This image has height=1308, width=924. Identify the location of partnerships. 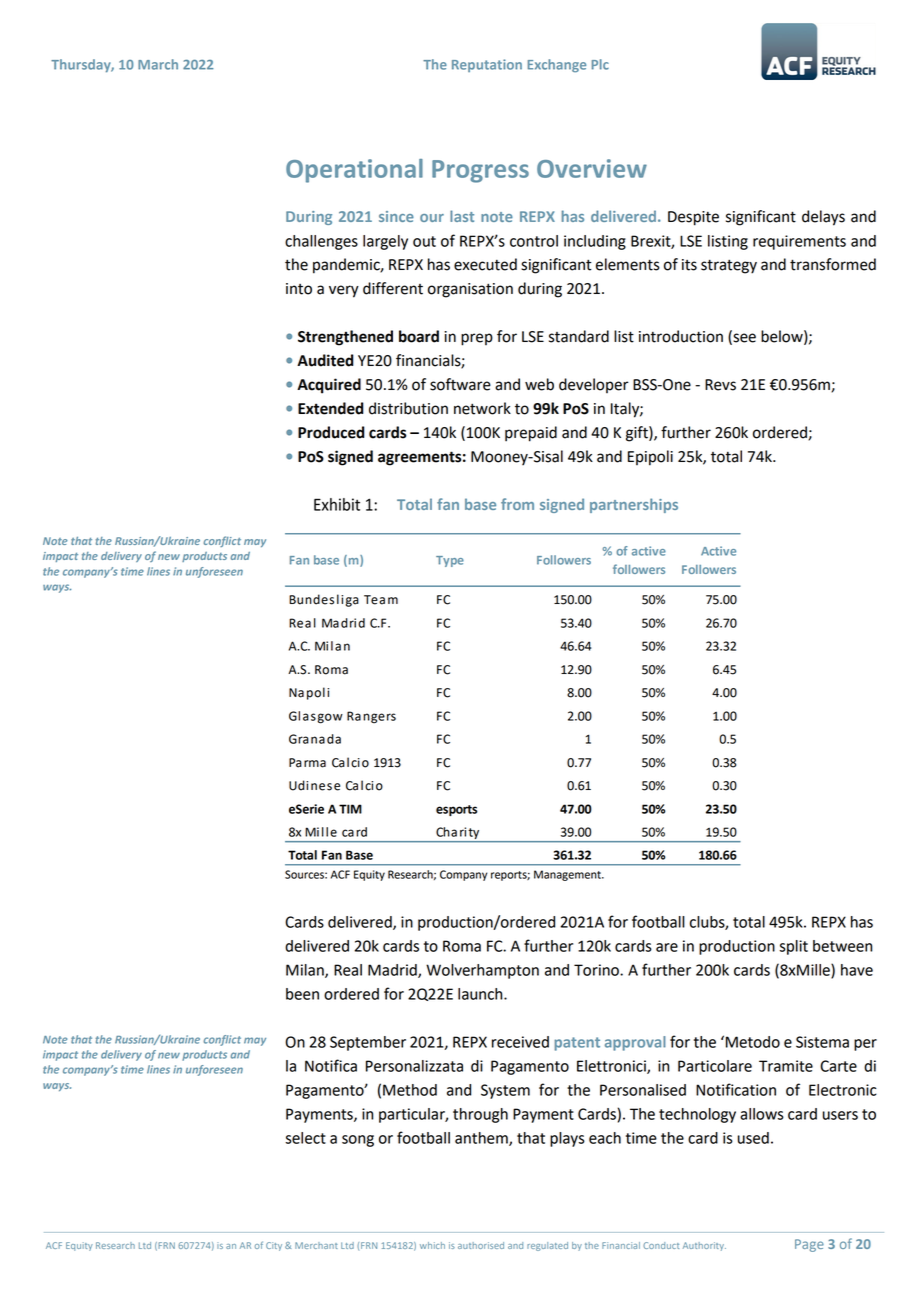
(634, 505).
